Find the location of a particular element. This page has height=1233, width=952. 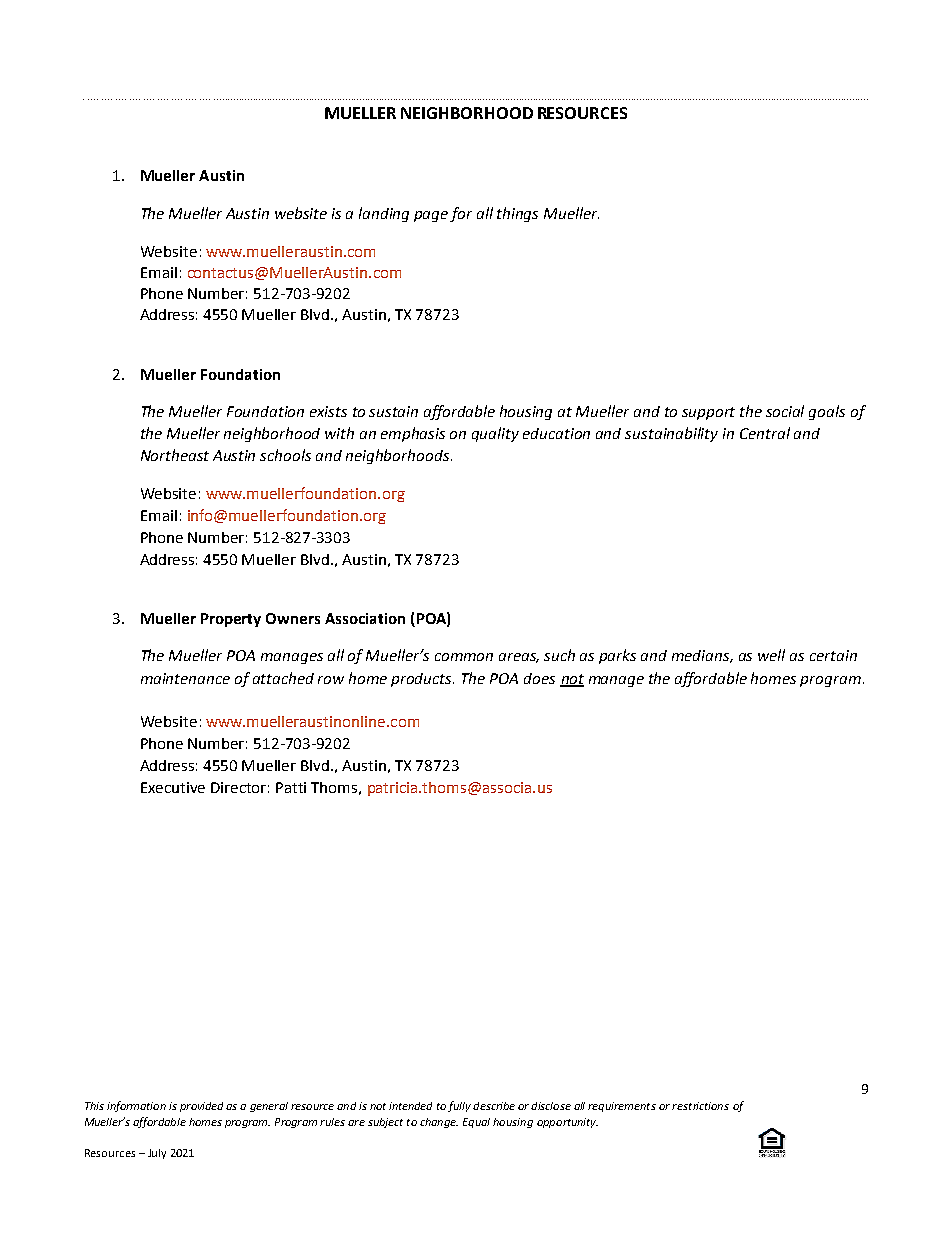

Executive is located at coordinates (173, 787).
